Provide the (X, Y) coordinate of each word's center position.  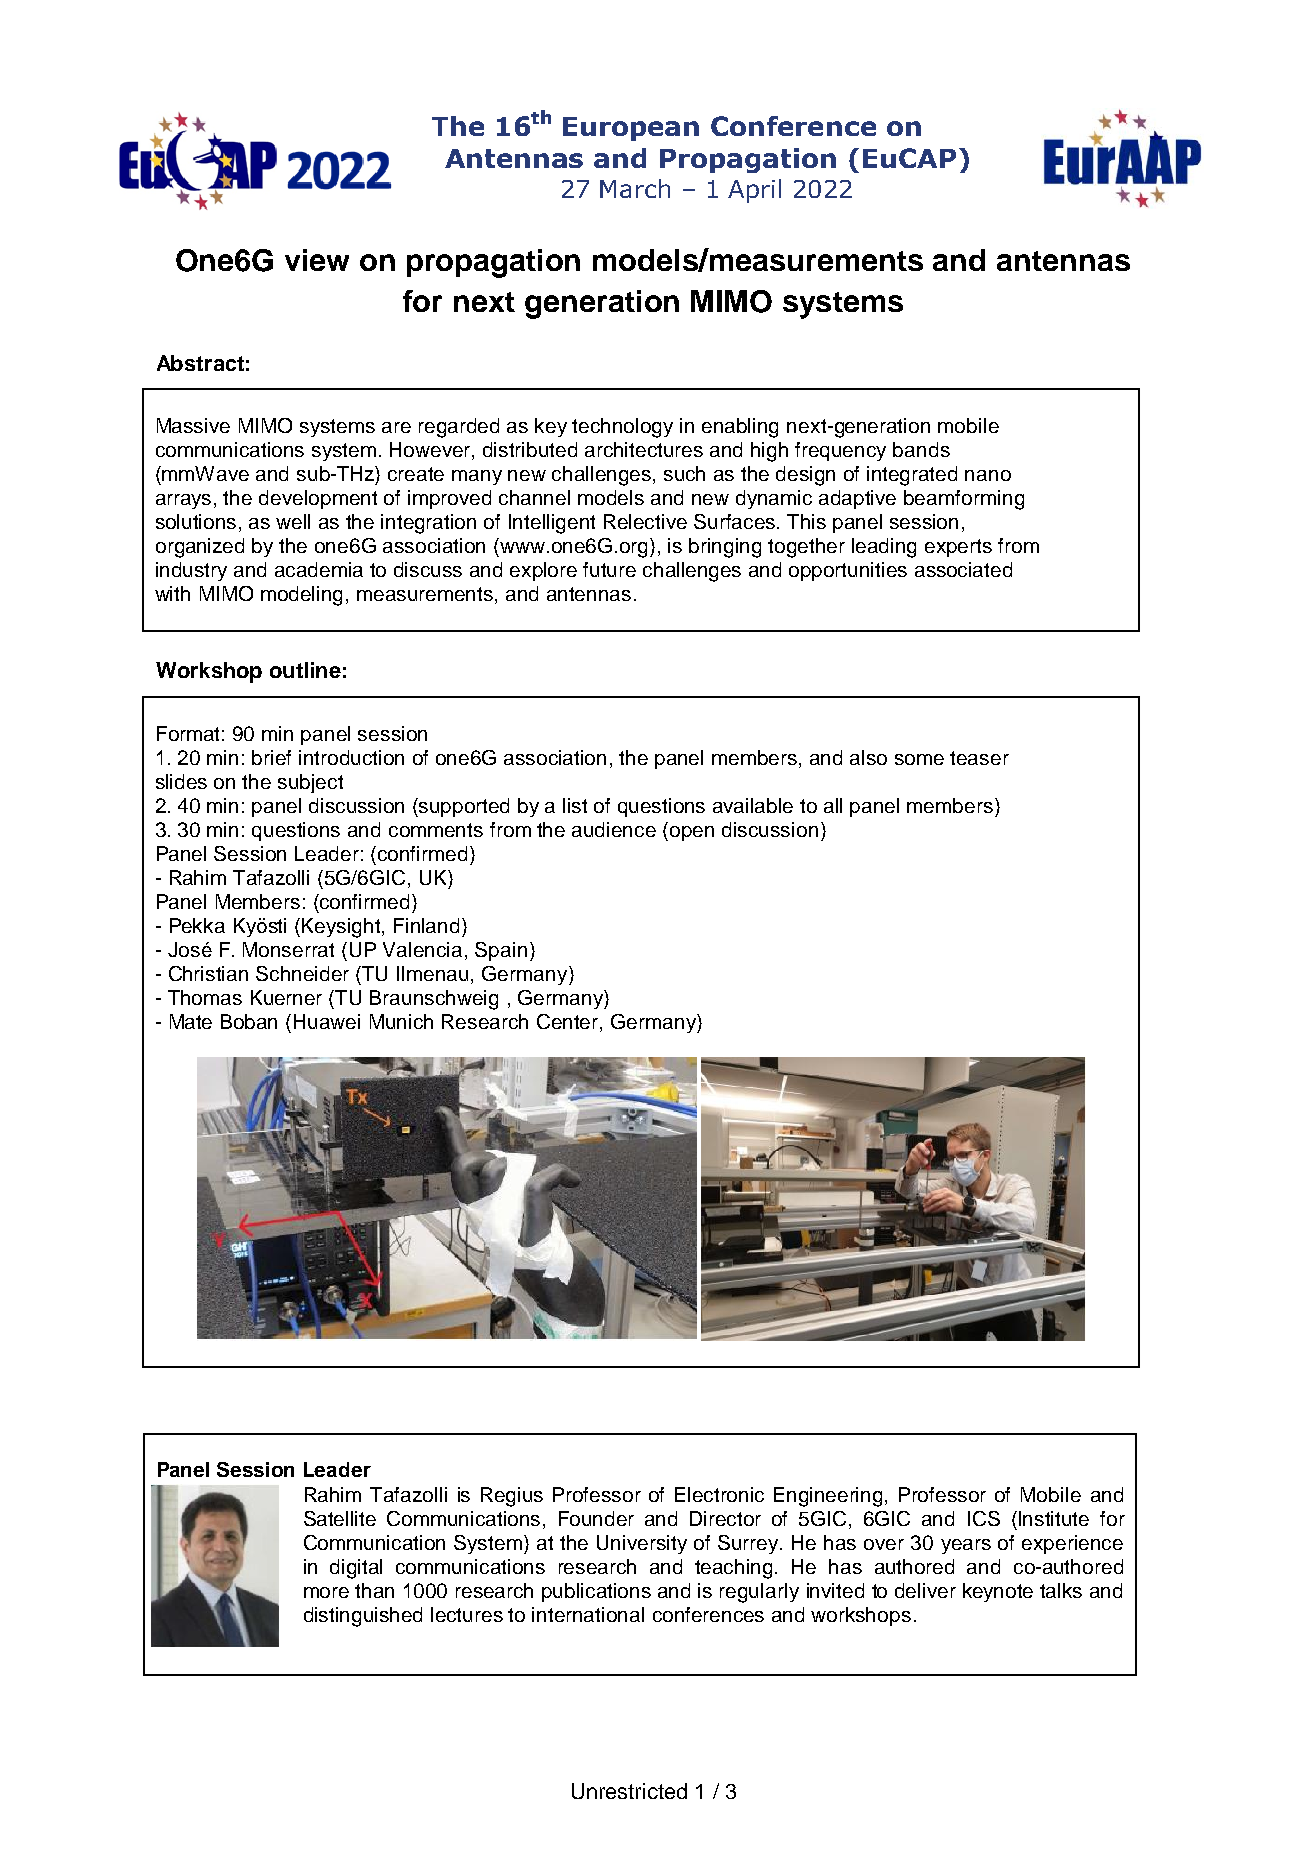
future (609, 569)
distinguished (363, 1617)
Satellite (340, 1518)
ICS (984, 1518)
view (317, 260)
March (635, 188)
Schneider (302, 973)
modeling (301, 596)
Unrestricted (629, 1791)
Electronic (719, 1494)
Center (569, 1023)
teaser (979, 758)
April (754, 191)
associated (963, 569)
